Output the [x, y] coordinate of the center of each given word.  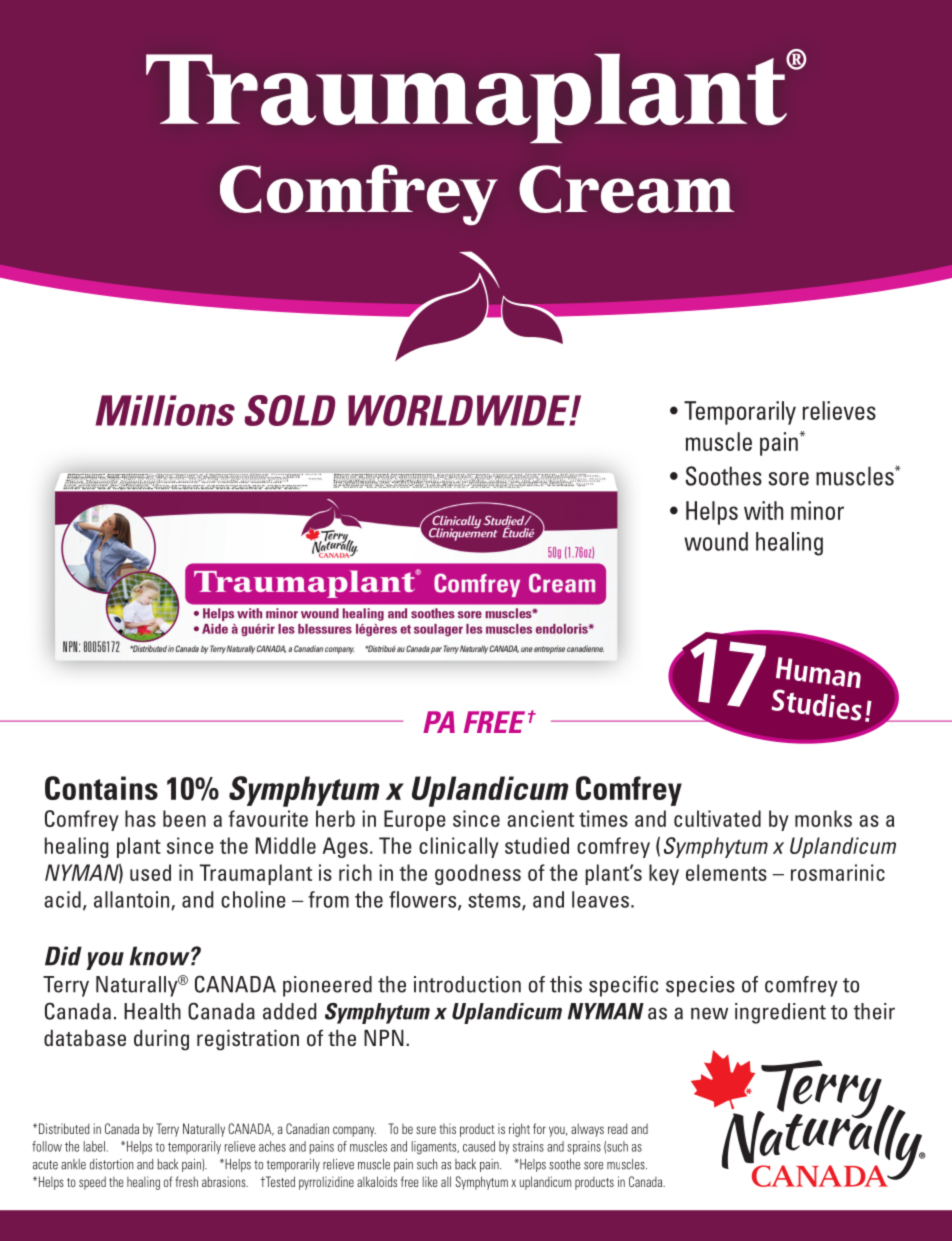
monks [823, 818]
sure [426, 1130]
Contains [101, 788]
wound [716, 541]
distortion [111, 1164]
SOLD [290, 410]
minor [817, 510]
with [763, 510]
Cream [627, 189]
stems [495, 901]
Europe [415, 820]
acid [62, 899]
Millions [165, 410]
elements [726, 872]
